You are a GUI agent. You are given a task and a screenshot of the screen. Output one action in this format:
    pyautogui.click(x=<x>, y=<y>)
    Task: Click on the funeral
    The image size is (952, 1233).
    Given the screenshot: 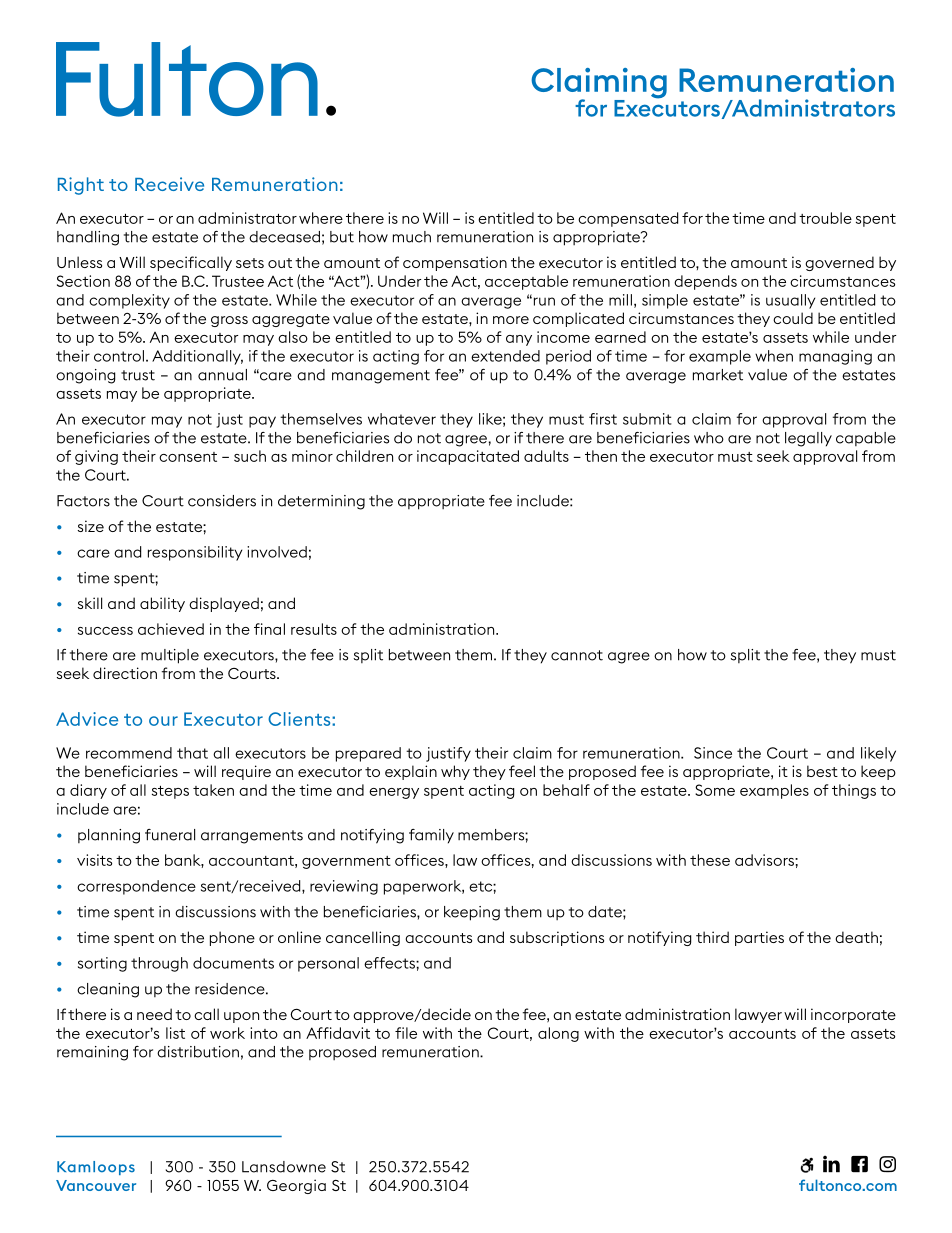 What is the action you would take?
    pyautogui.click(x=170, y=835)
